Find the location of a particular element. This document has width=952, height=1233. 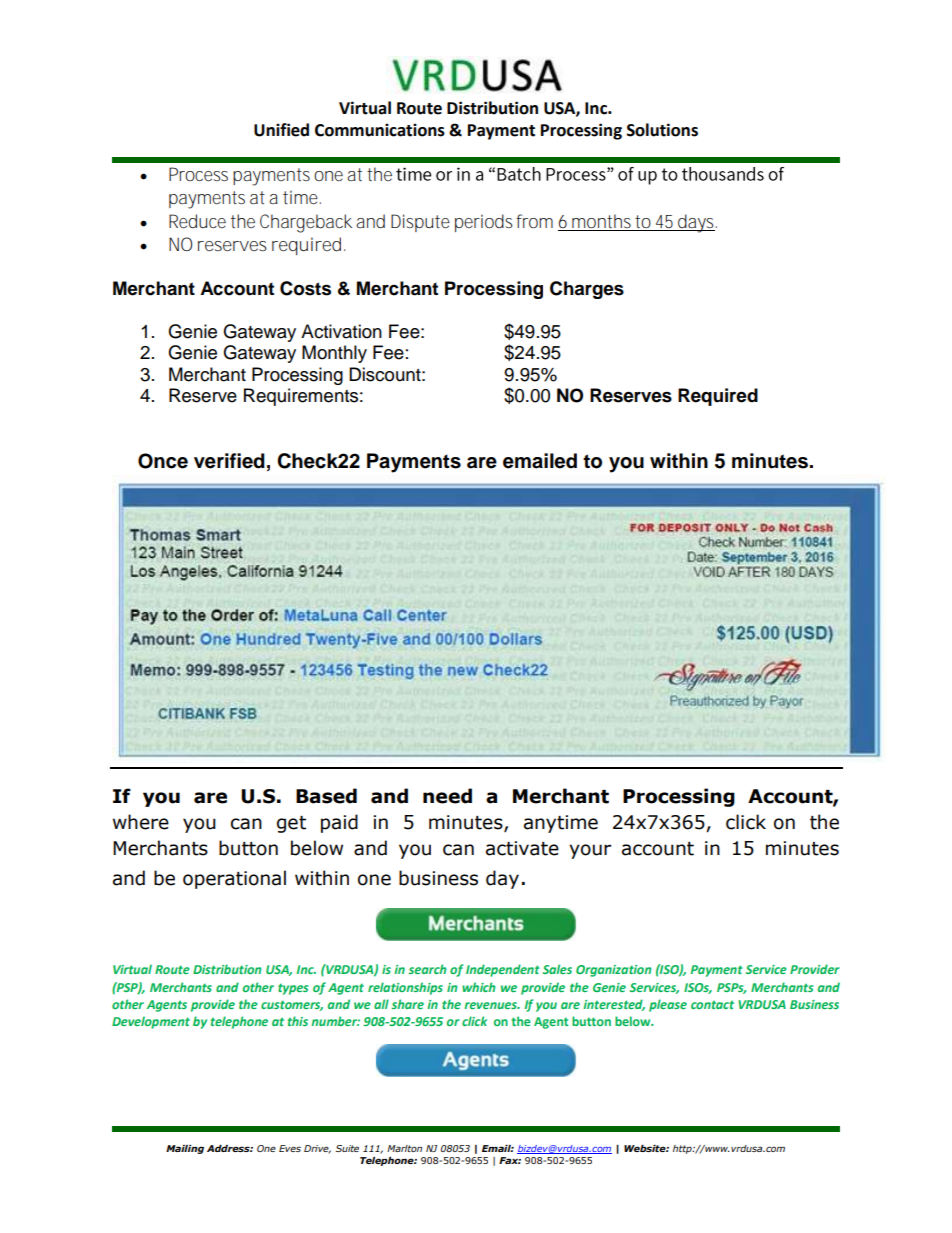

Solutions is located at coordinates (662, 130).
